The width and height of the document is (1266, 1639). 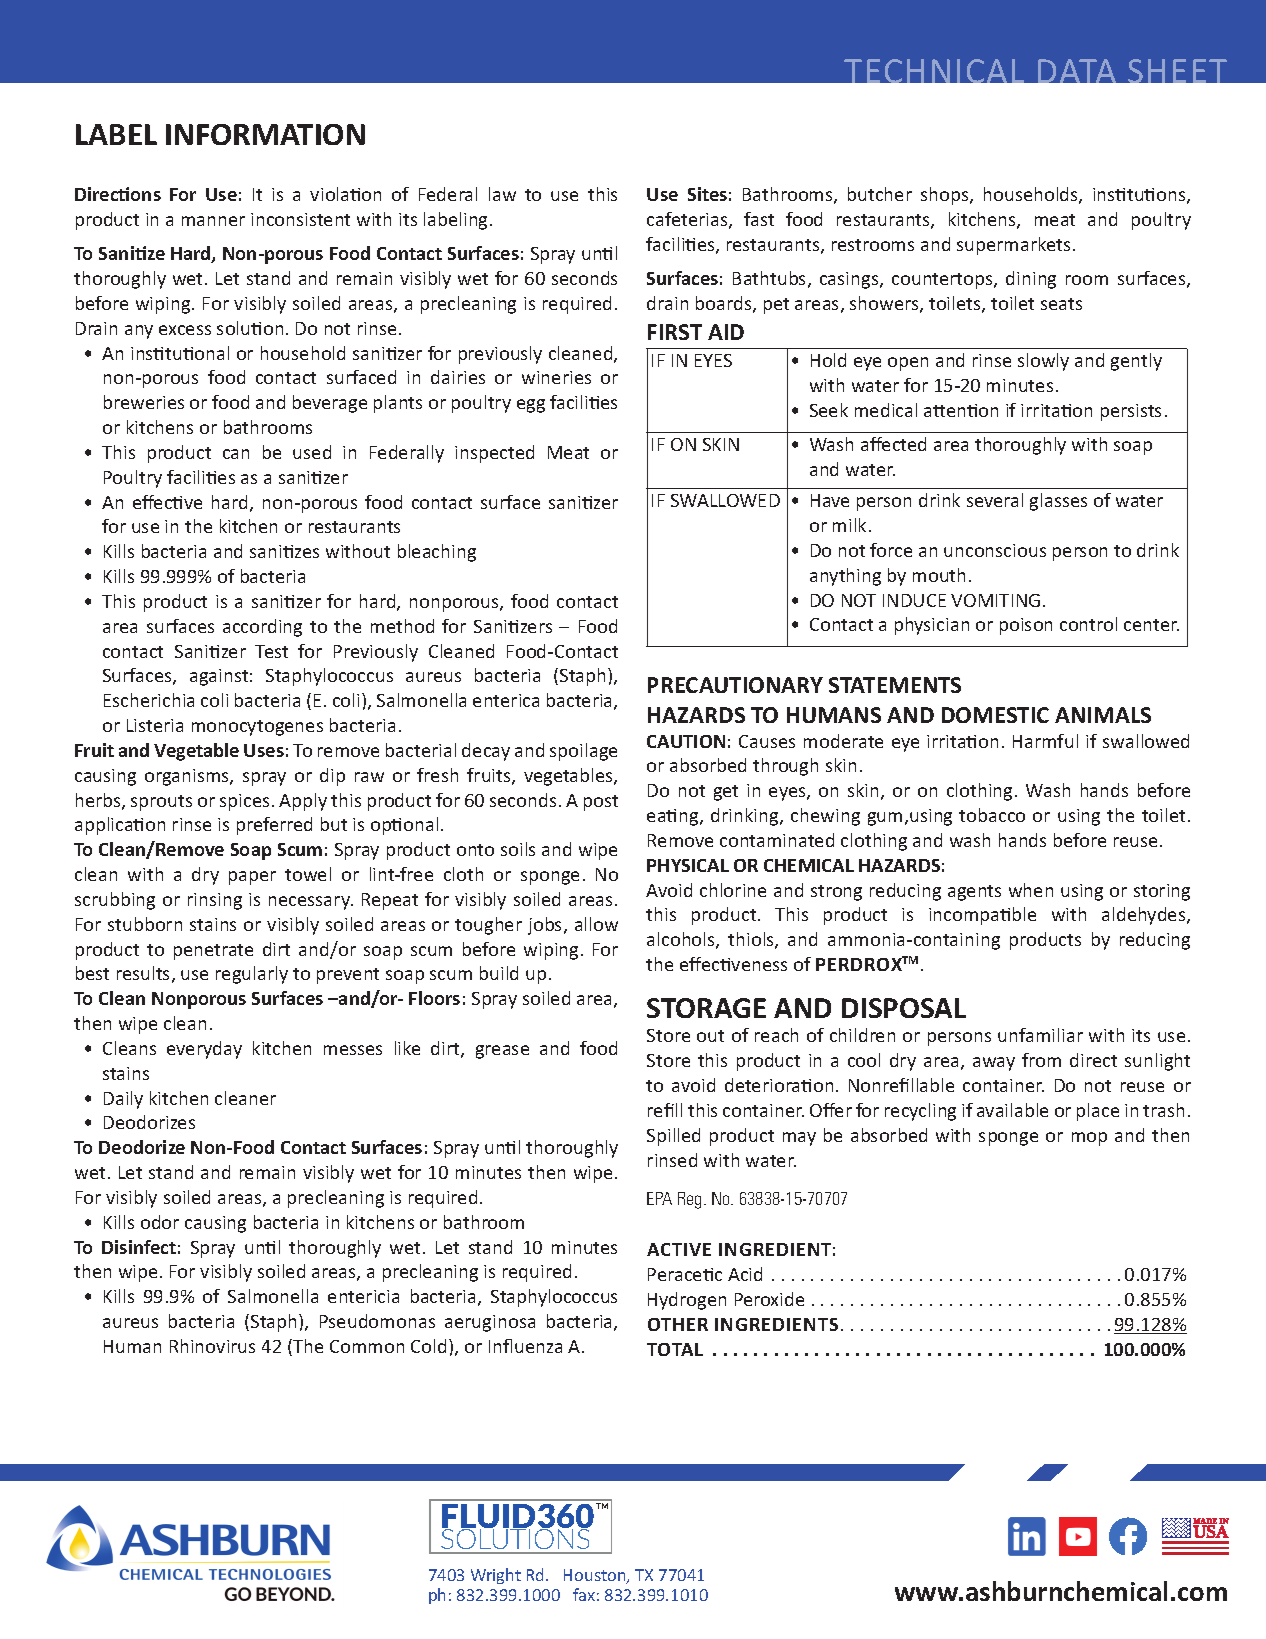 I want to click on Sites, so click(x=707, y=194).
